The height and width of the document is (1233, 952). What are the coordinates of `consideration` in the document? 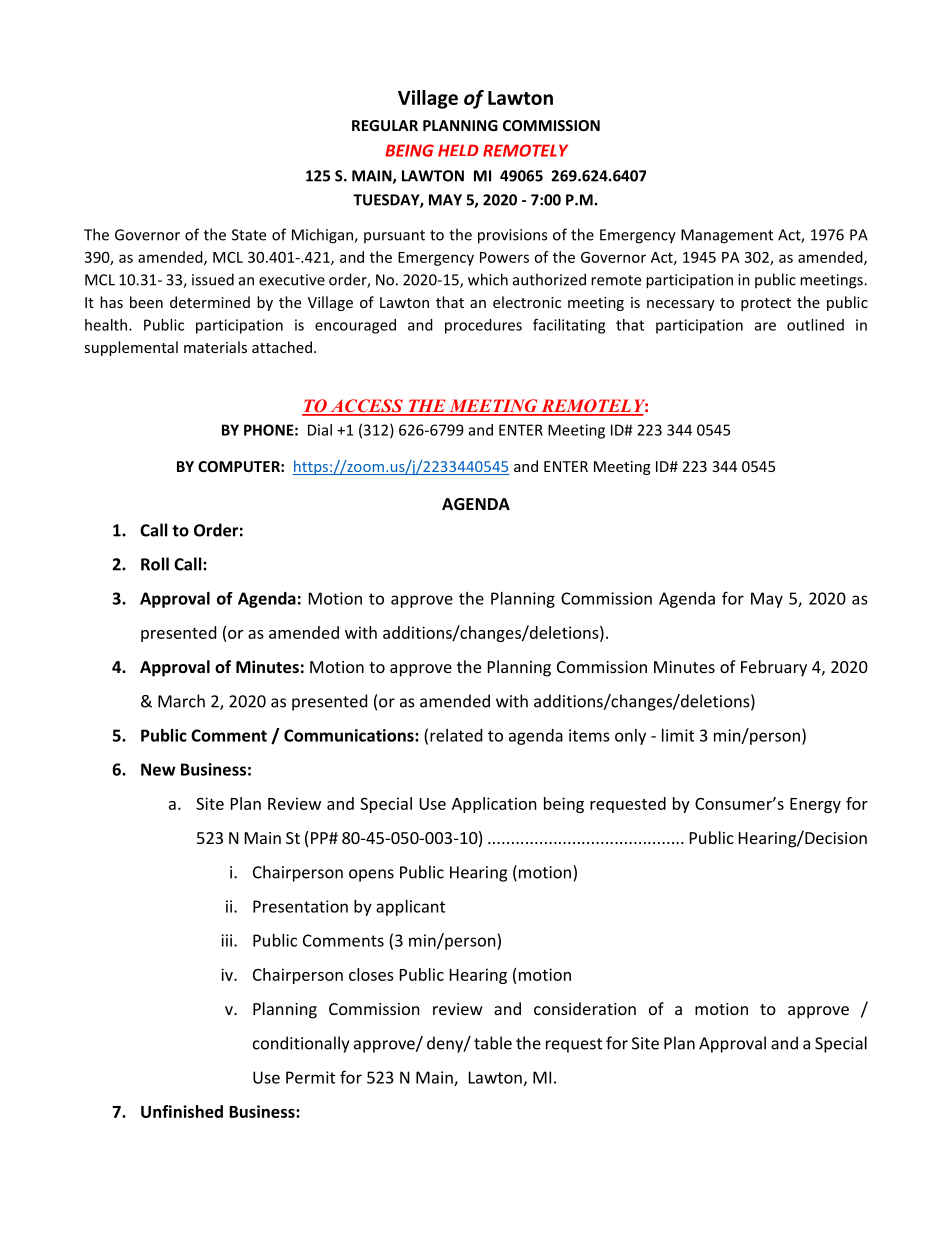 It's located at (585, 1008).
